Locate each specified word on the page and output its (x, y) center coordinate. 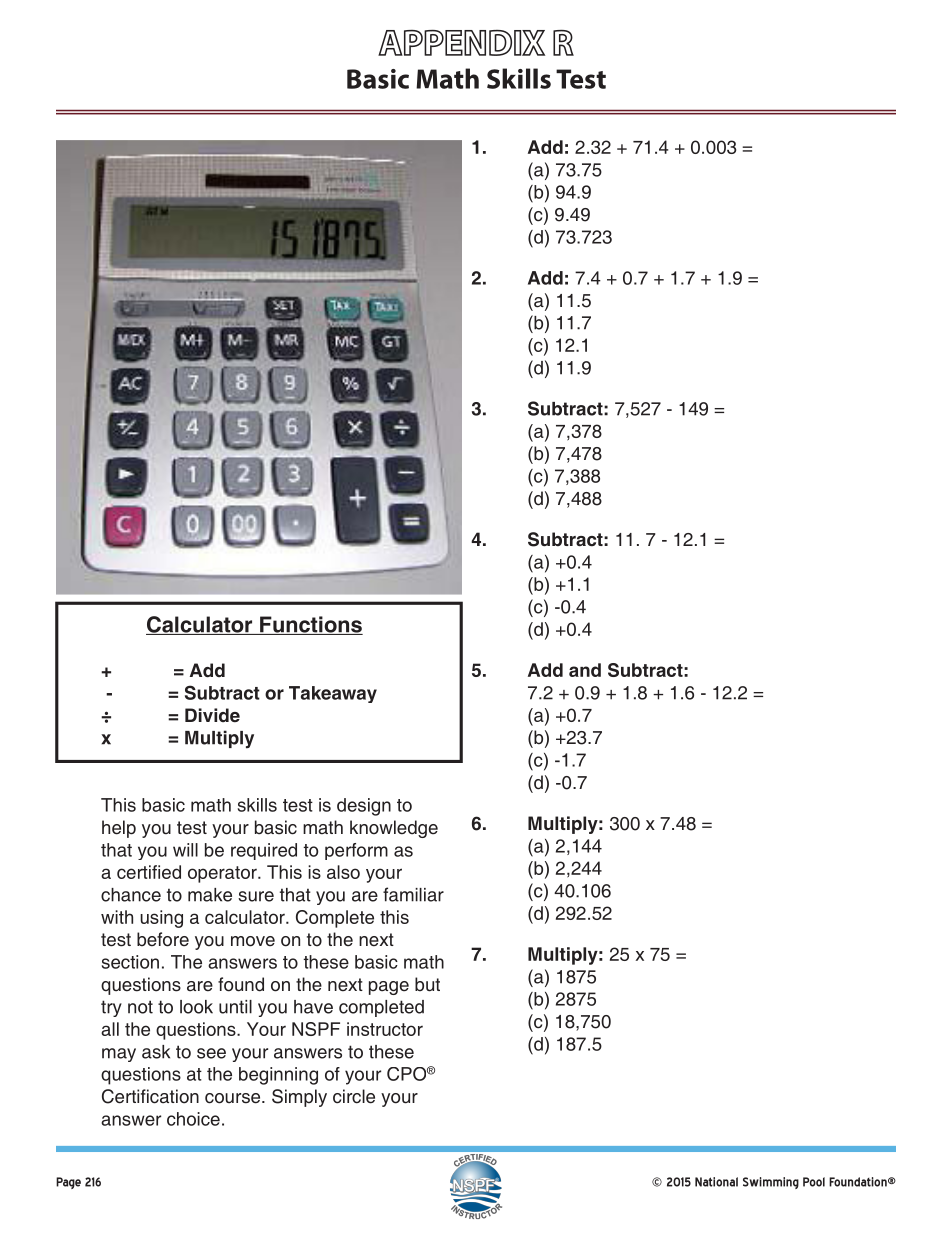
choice (193, 1119)
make (210, 895)
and (585, 670)
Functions (310, 625)
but (427, 984)
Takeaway (333, 694)
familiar (413, 894)
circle (354, 1096)
